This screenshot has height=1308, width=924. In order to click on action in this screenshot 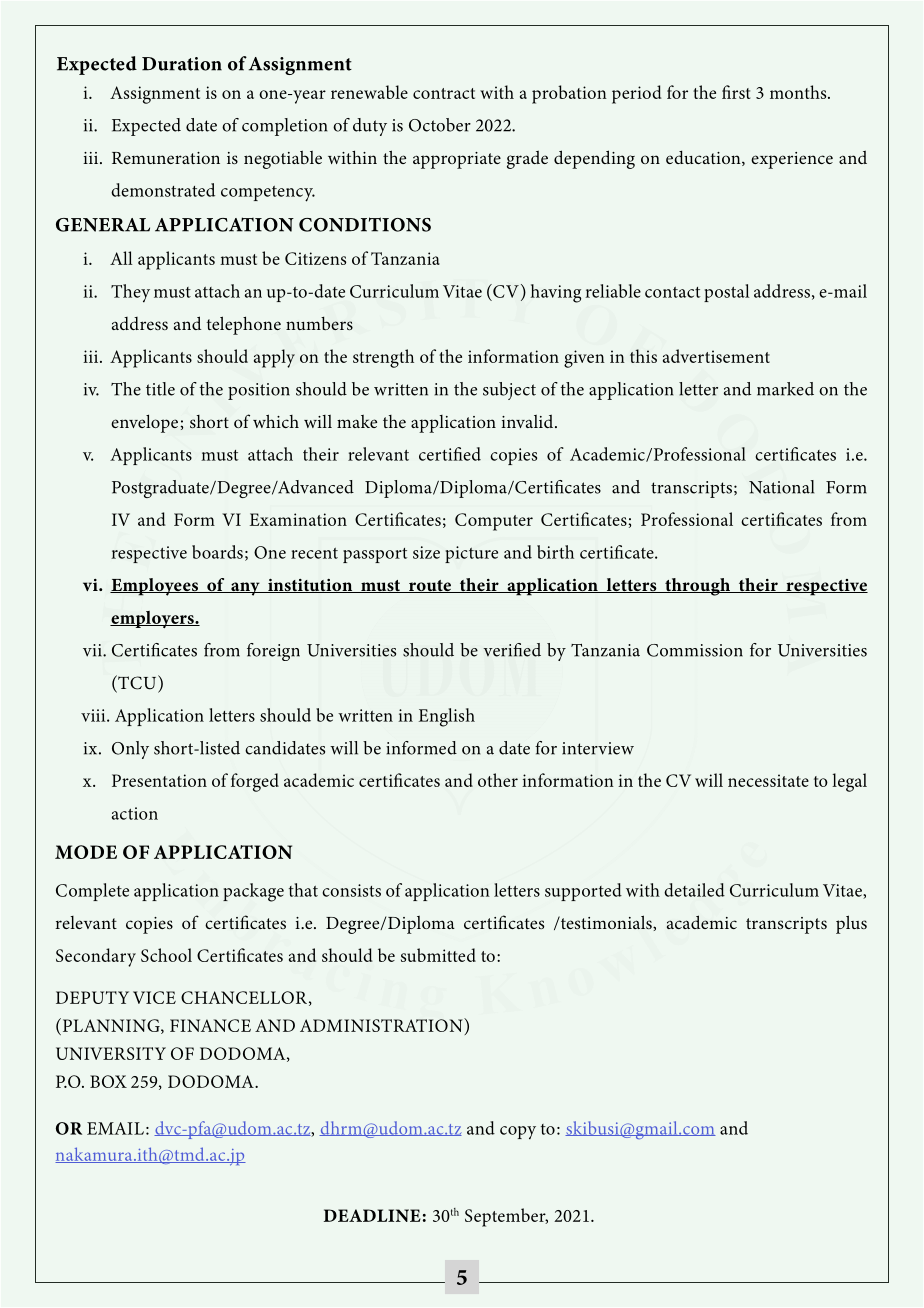, I will do `click(135, 813)`.
